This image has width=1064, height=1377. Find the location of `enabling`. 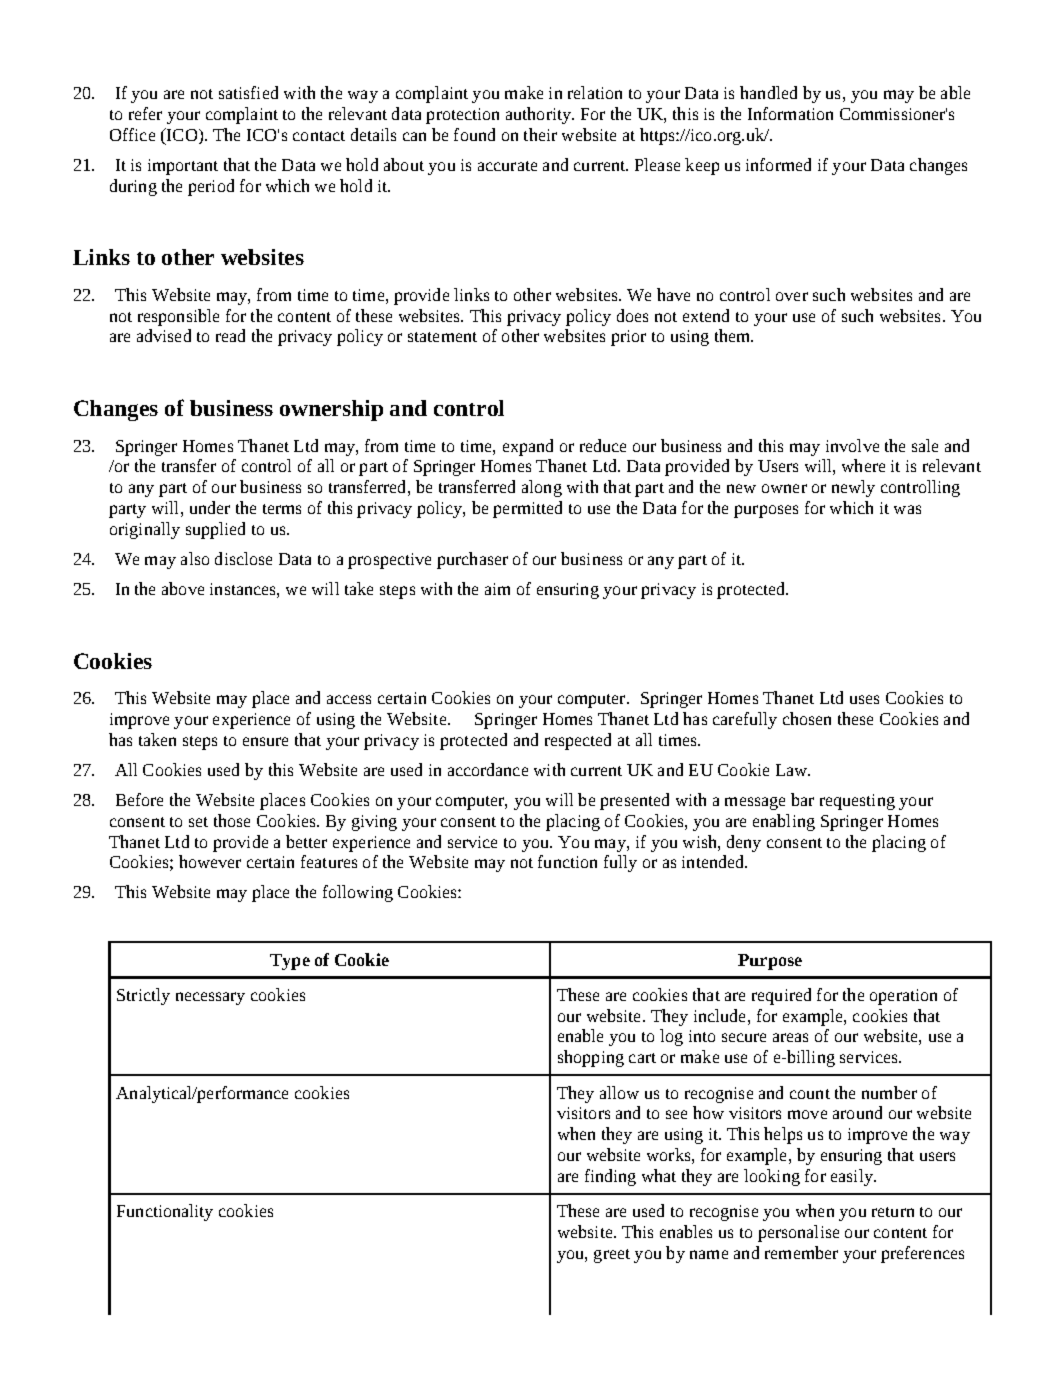

enabling is located at coordinates (784, 822).
